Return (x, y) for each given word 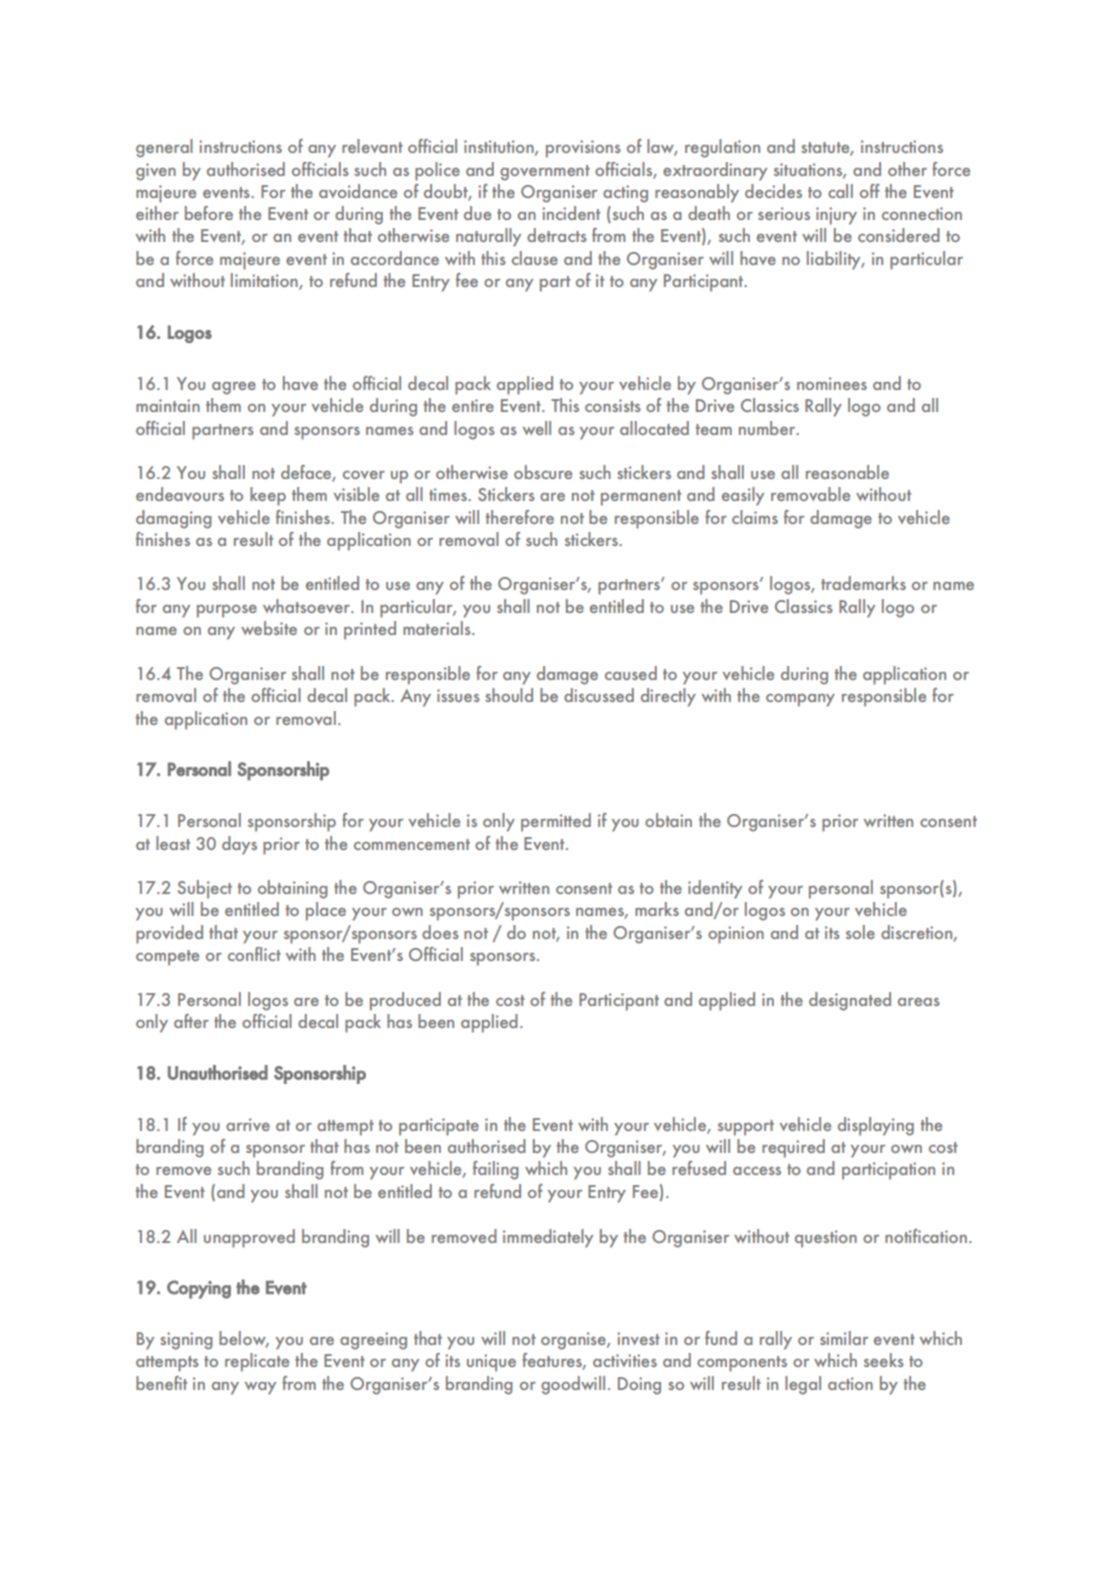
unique (491, 1363)
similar (844, 1338)
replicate (257, 1362)
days (239, 845)
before (209, 213)
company (800, 700)
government (545, 173)
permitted (556, 822)
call (840, 191)
